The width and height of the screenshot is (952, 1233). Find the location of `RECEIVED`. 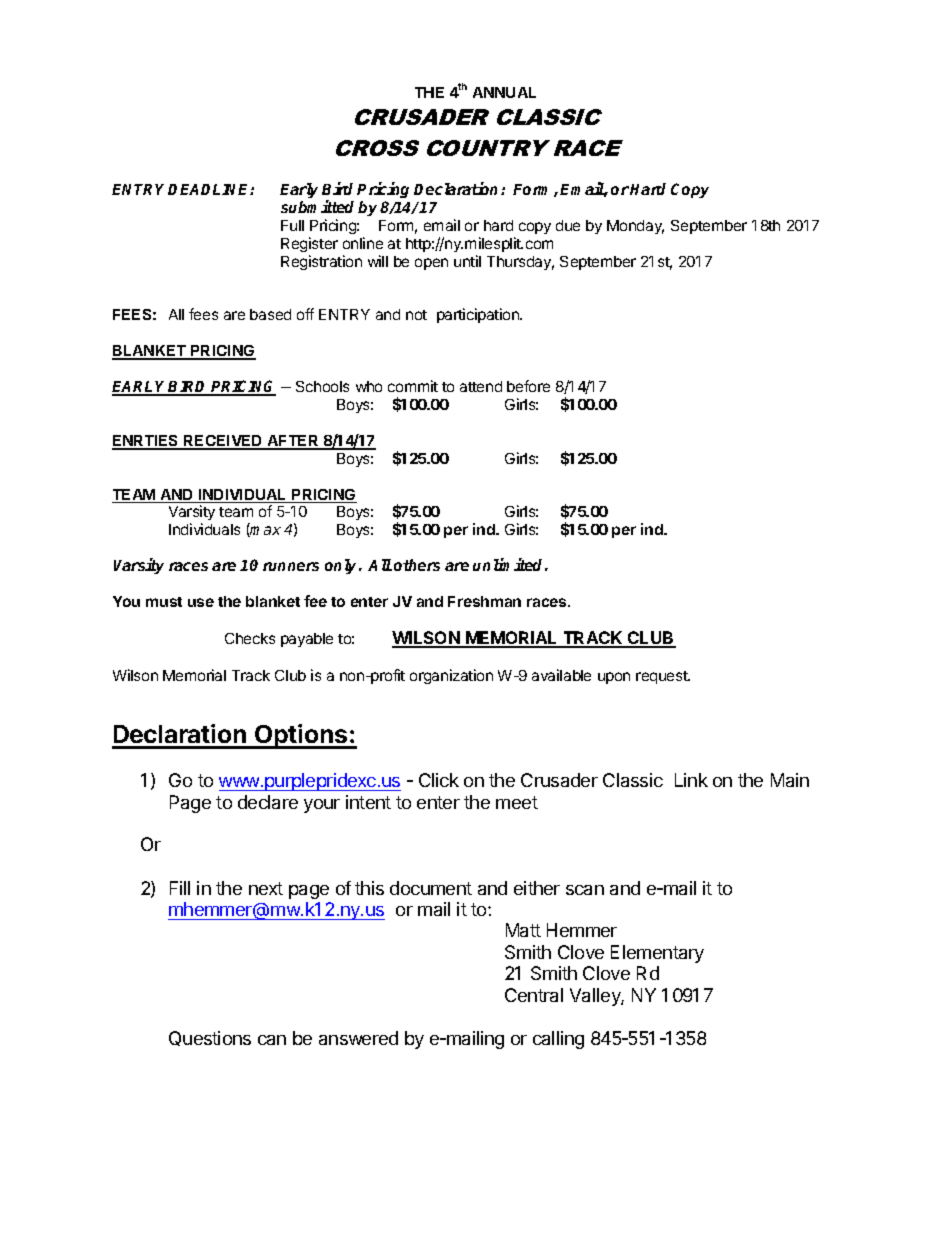

RECEIVED is located at coordinates (223, 442).
